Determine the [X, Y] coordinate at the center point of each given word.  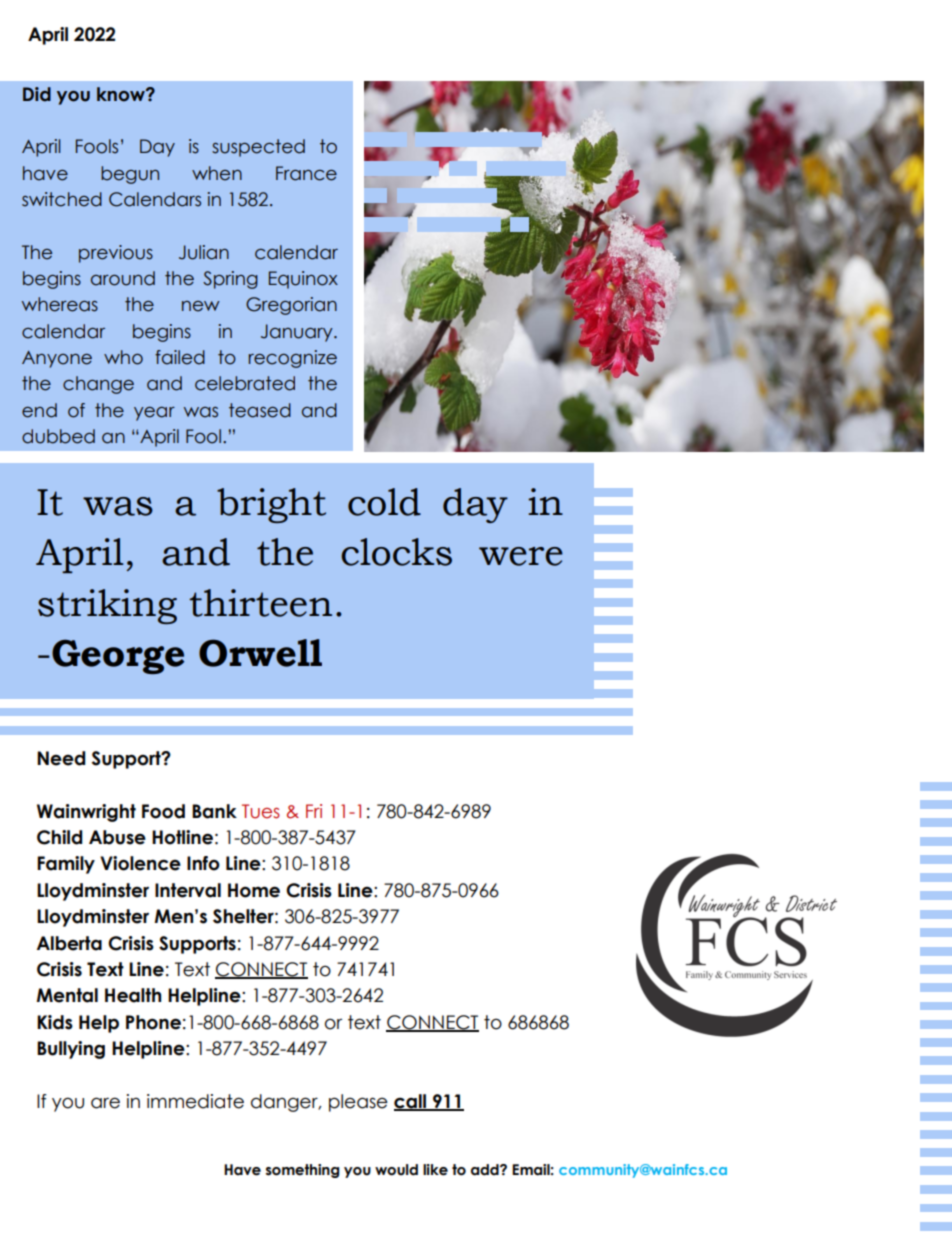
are [105, 1103]
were [521, 556]
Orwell [260, 653]
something [302, 1171]
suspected [258, 148]
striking [107, 606]
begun [130, 175]
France [306, 173]
